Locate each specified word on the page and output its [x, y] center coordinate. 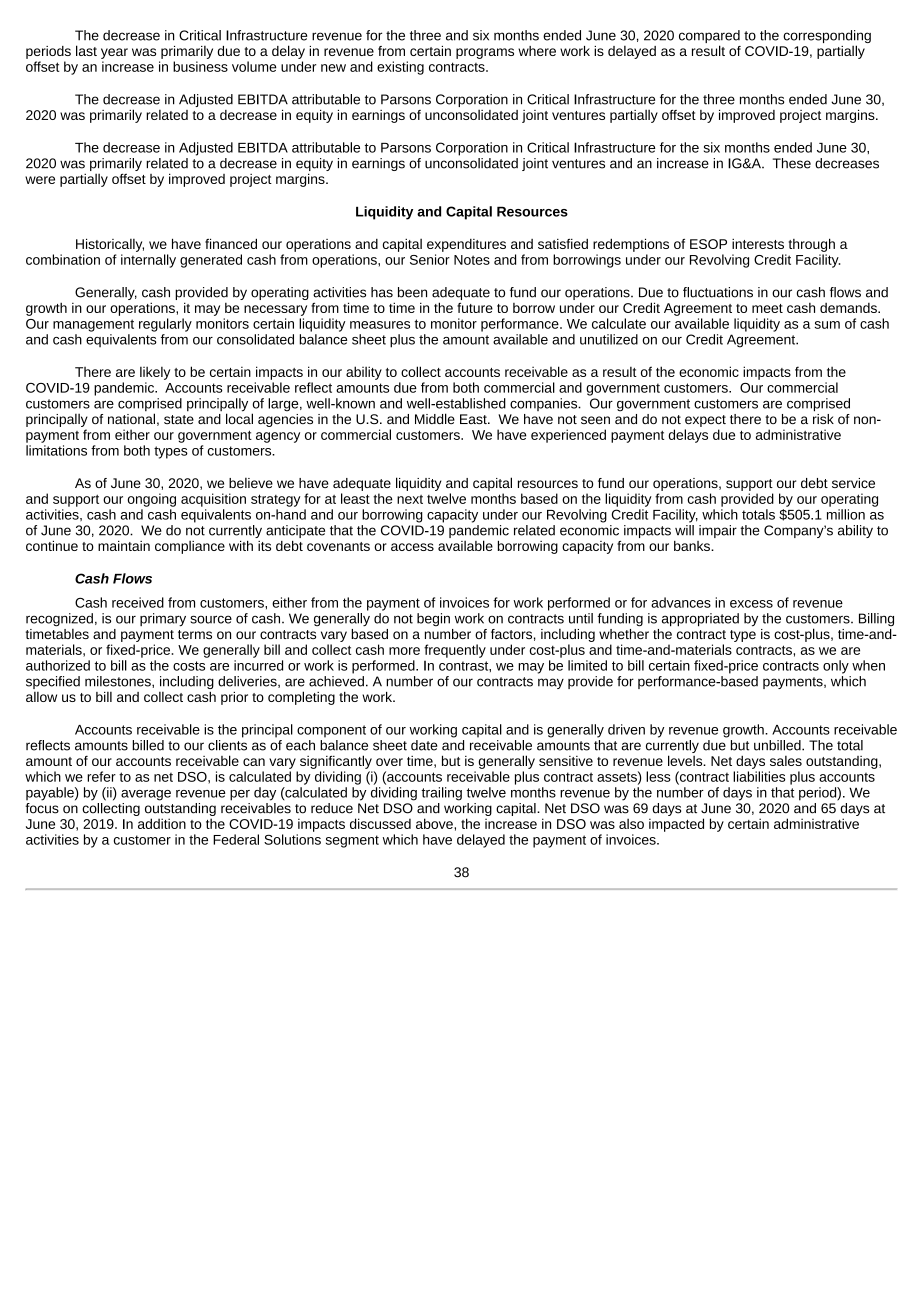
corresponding [827, 38]
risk [823, 417]
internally [148, 261]
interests [758, 244]
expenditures [466, 245]
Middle [435, 418]
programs [485, 53]
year [114, 53]
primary [163, 620]
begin [433, 619]
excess [751, 604]
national [131, 418]
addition [162, 823]
